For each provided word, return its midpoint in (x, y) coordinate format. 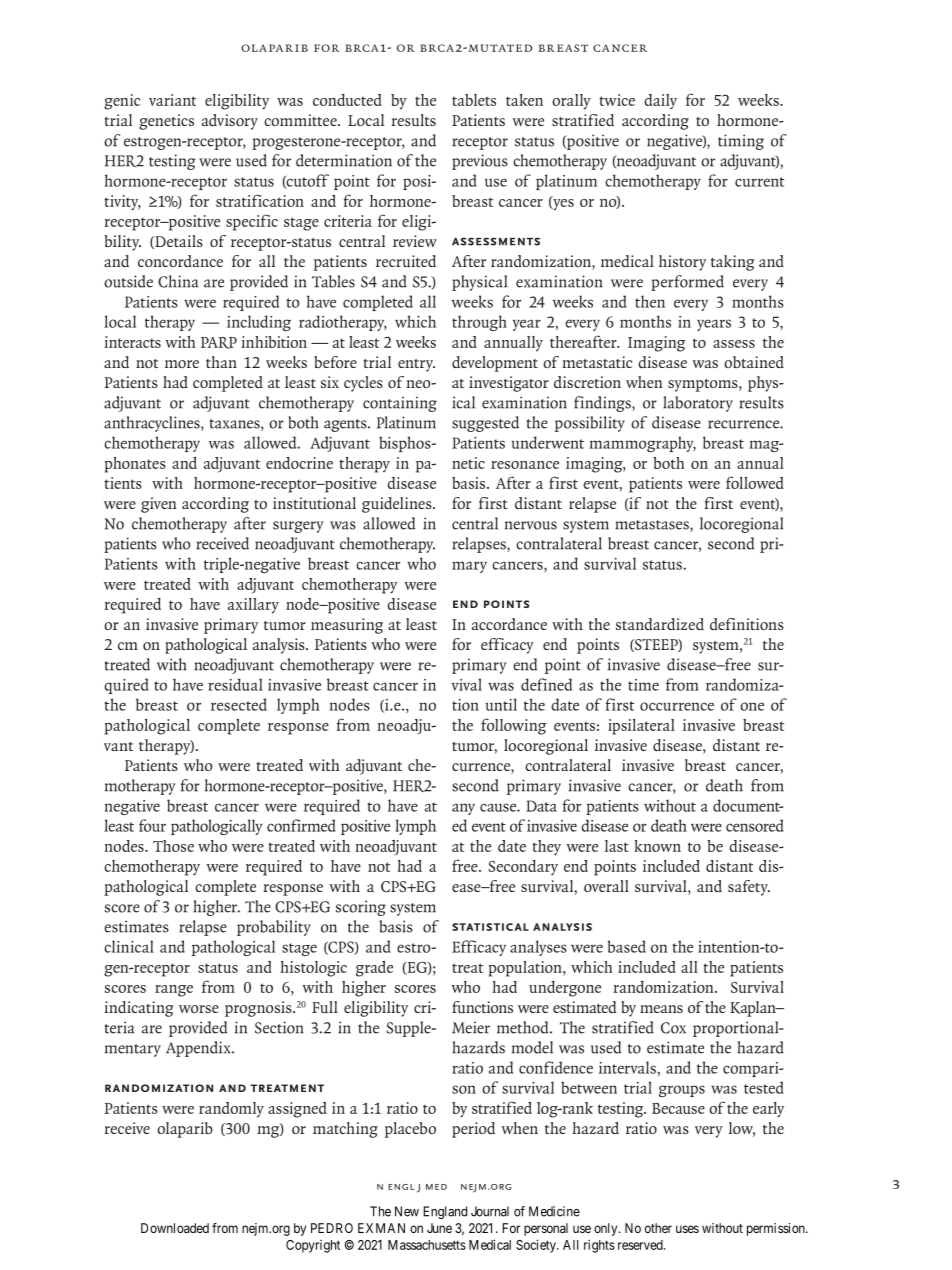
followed (755, 482)
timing (741, 142)
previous (480, 162)
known (657, 846)
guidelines (398, 505)
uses (687, 1229)
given (158, 505)
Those (173, 846)
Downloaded (175, 1228)
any (463, 809)
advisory (230, 122)
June (439, 1228)
